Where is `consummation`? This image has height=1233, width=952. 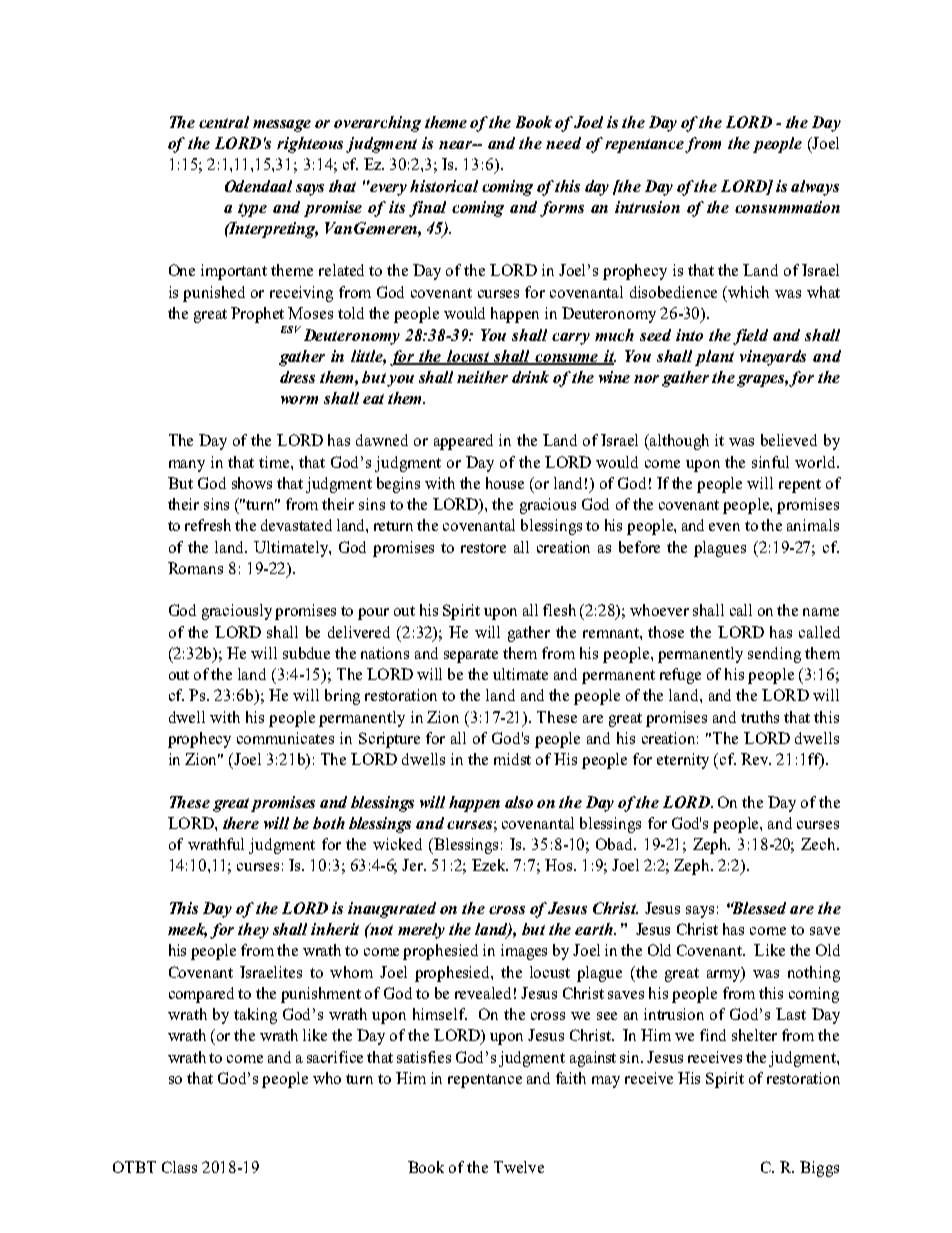 consummation is located at coordinates (787, 207).
